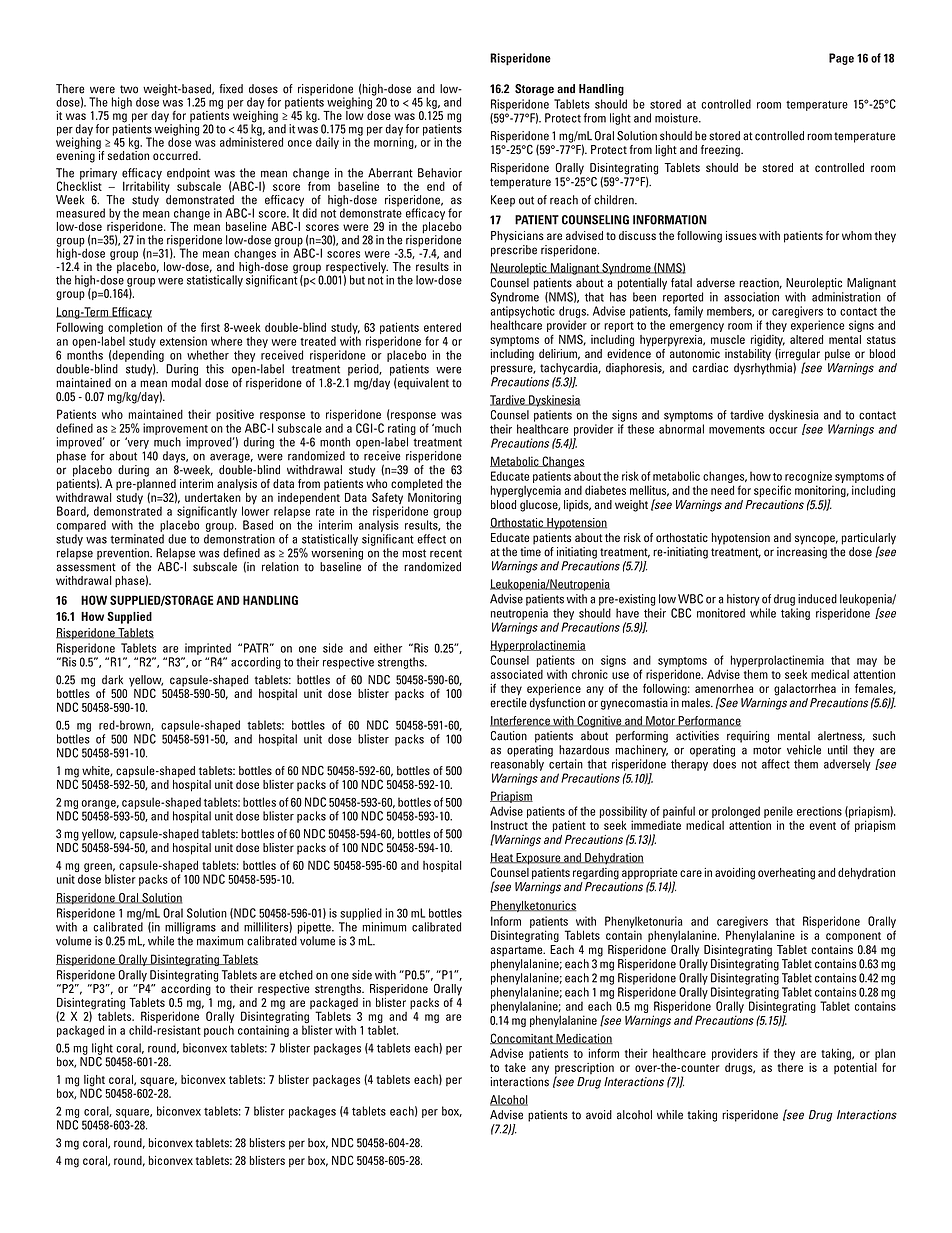 The height and width of the screenshot is (1233, 952). Describe the element at coordinates (806, 339) in the screenshot. I see `altered` at that location.
